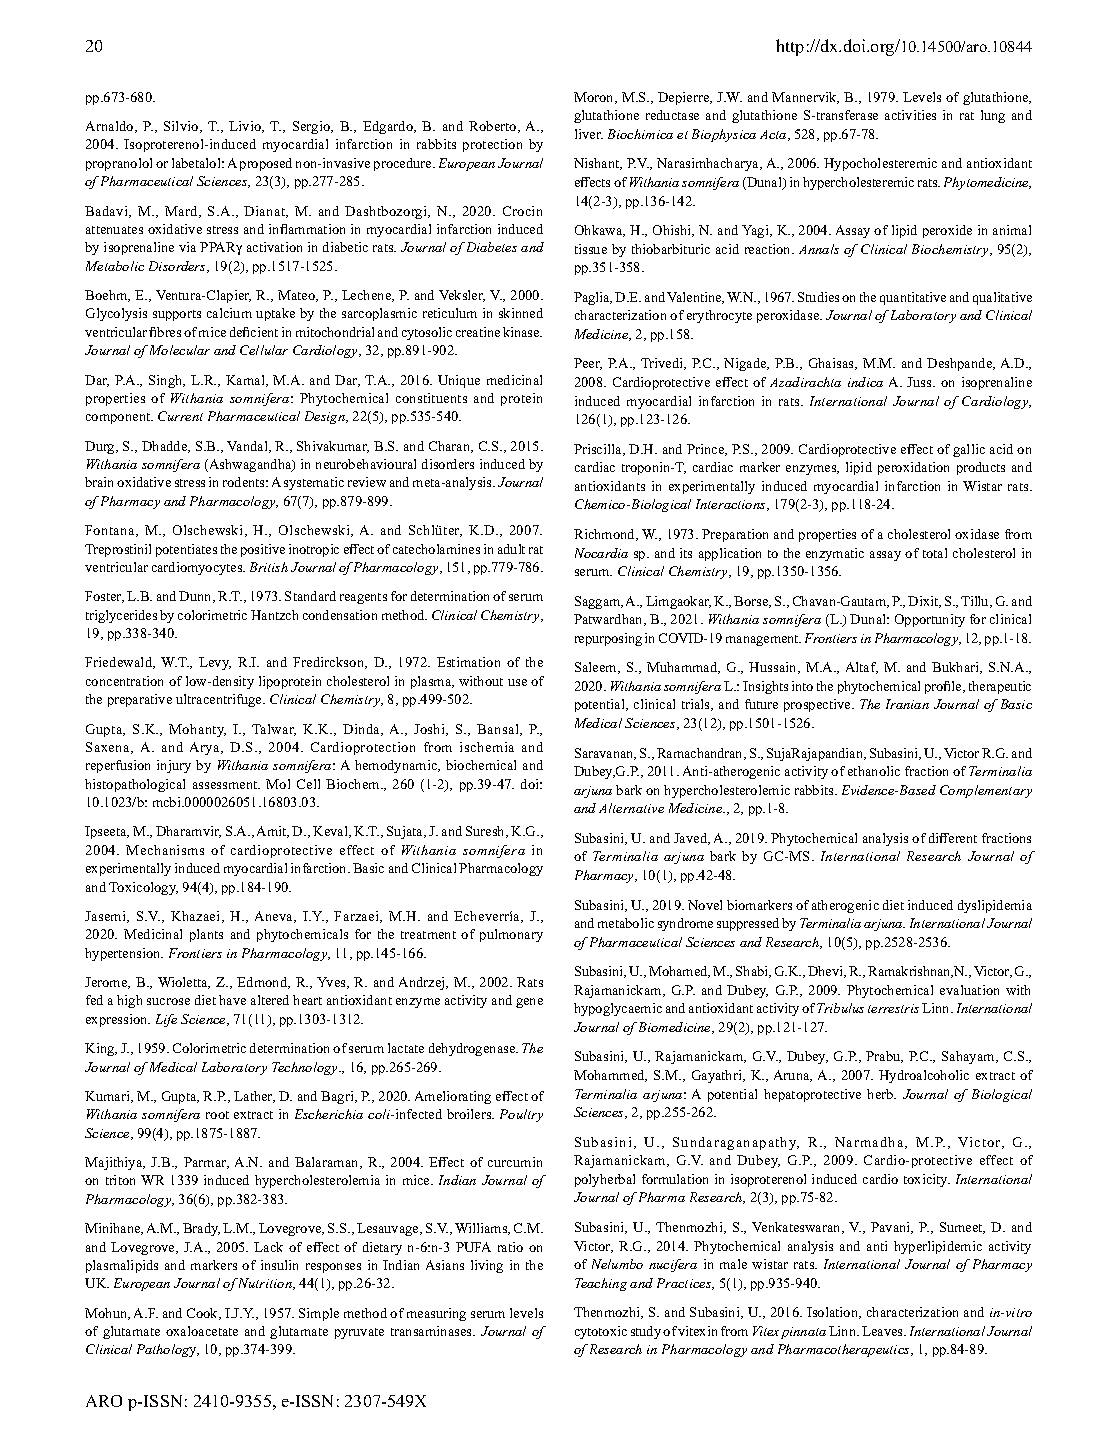  What do you see at coordinates (511, 935) in the screenshot?
I see `pulmonary` at bounding box center [511, 935].
